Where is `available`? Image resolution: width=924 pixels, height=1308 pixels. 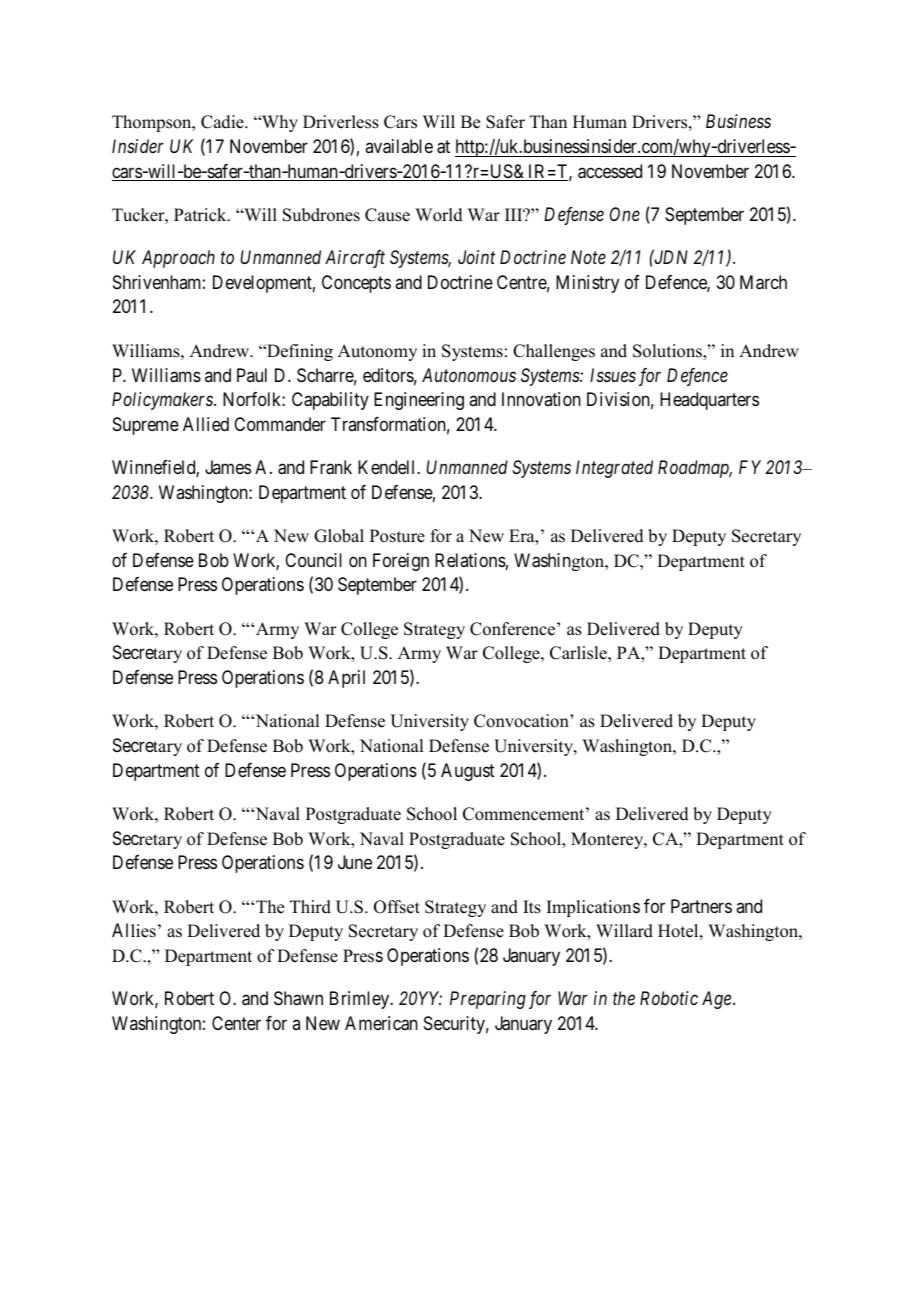
available is located at coordinates (399, 146).
